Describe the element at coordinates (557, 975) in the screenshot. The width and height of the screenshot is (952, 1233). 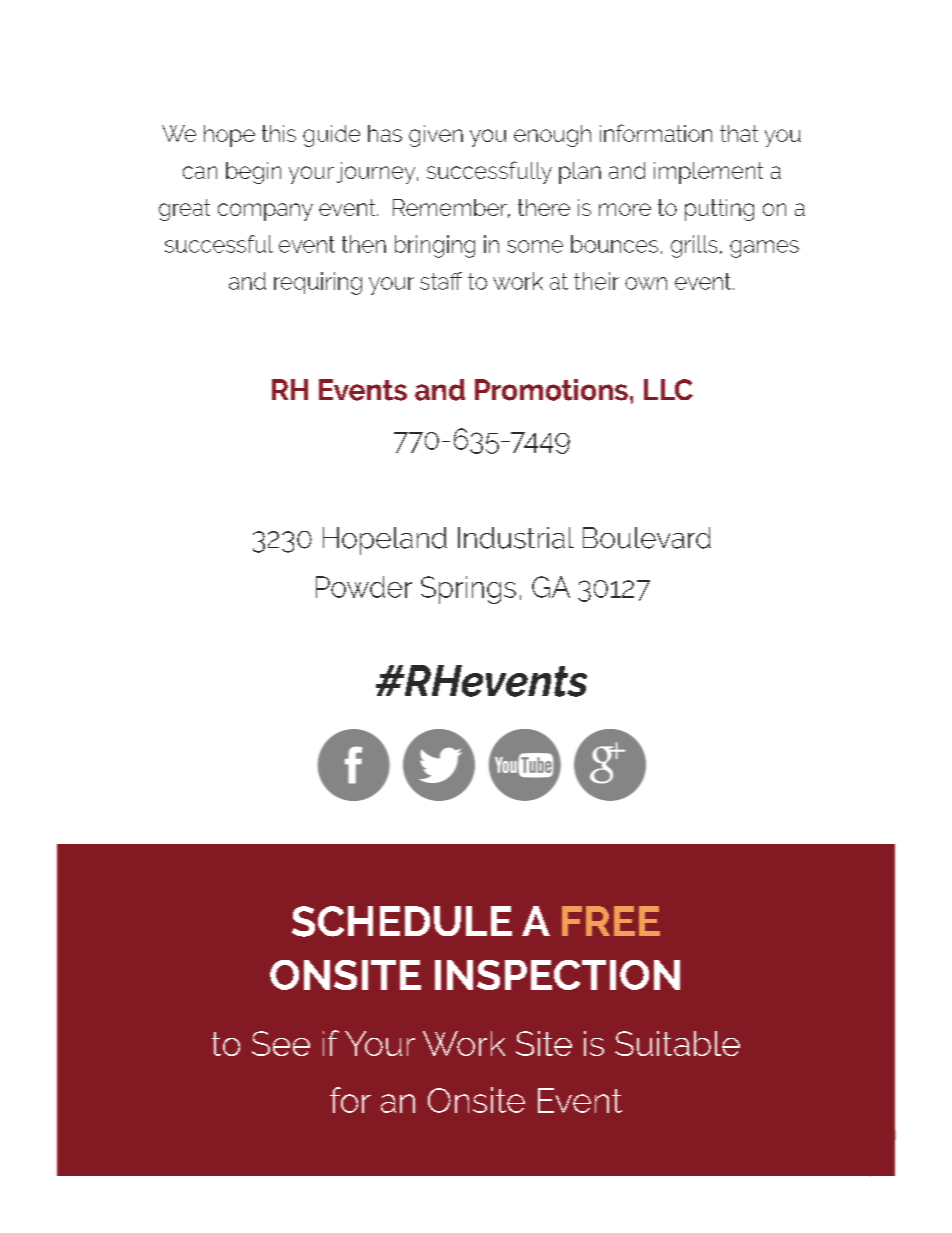
I see `INSPECTION` at that location.
